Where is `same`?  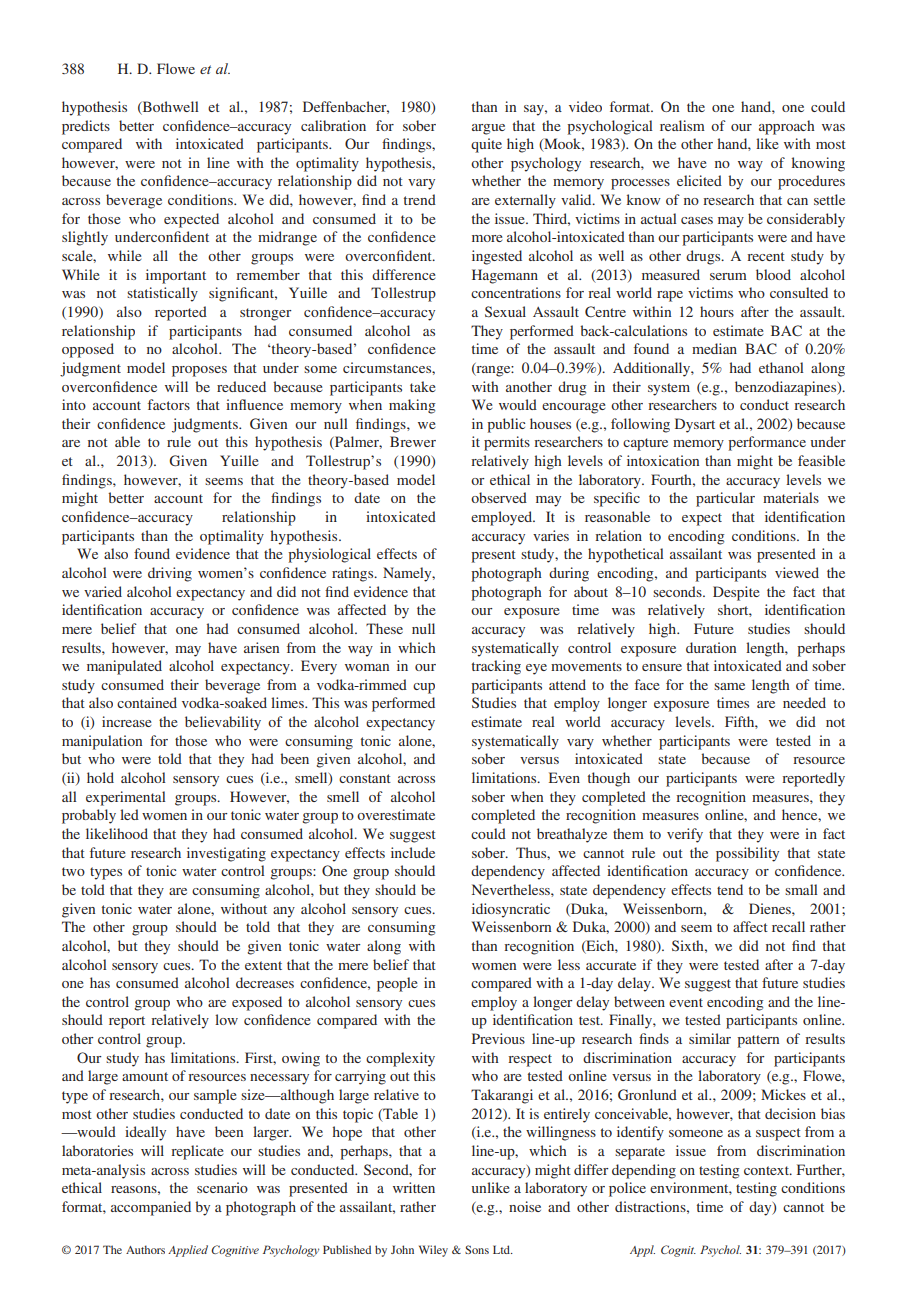 same is located at coordinates (729, 686).
